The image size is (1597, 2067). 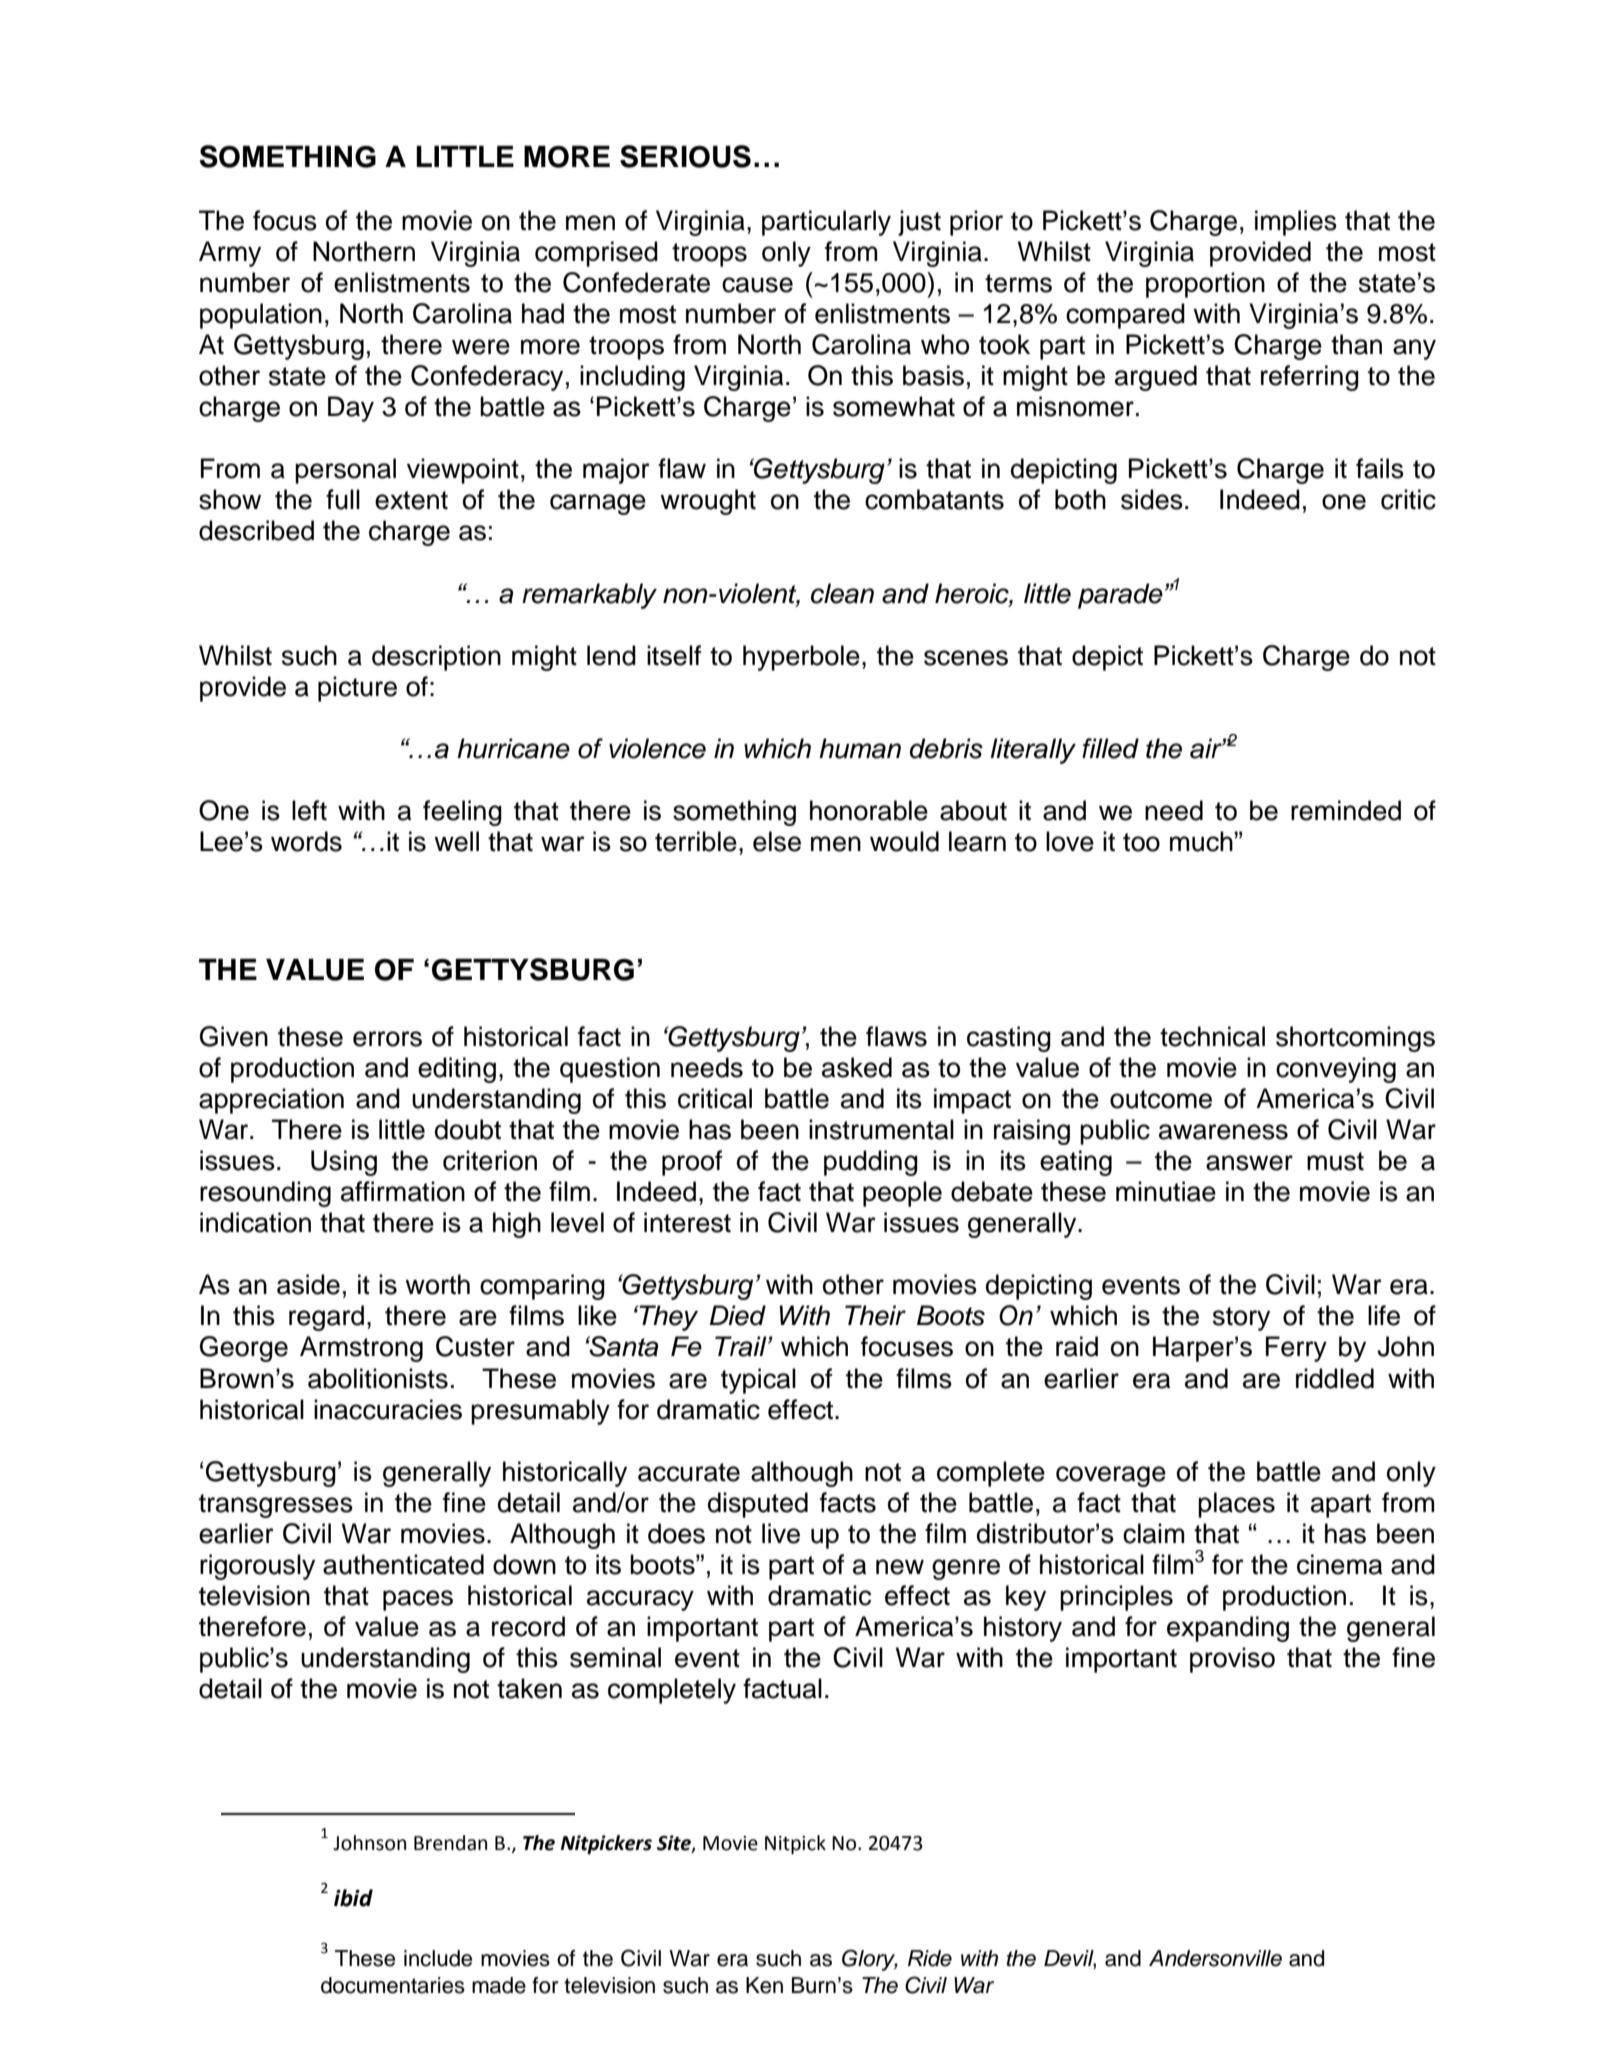 What do you see at coordinates (387, 1039) in the document?
I see `errors` at bounding box center [387, 1039].
